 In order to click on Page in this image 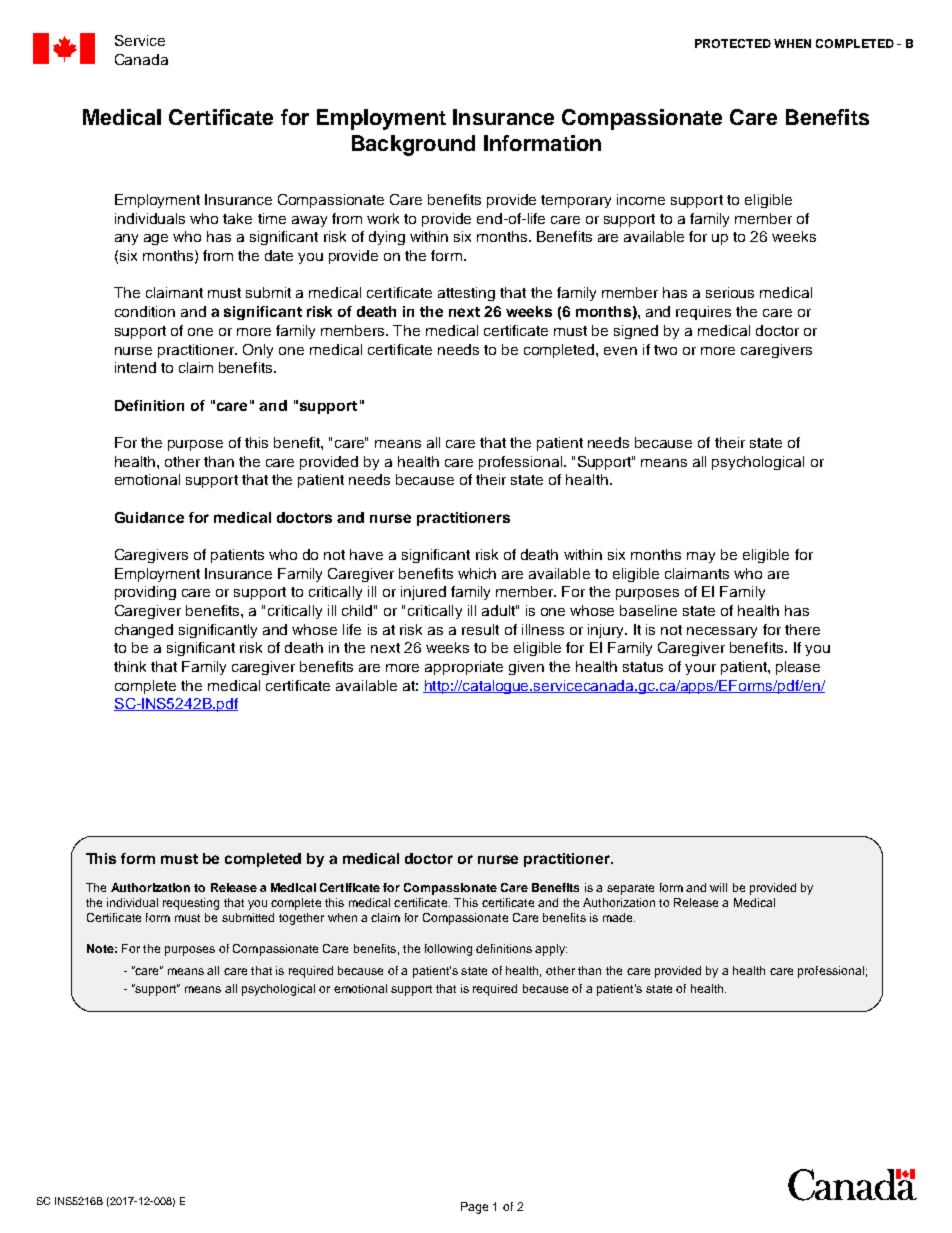, I will do `click(474, 1208)`.
